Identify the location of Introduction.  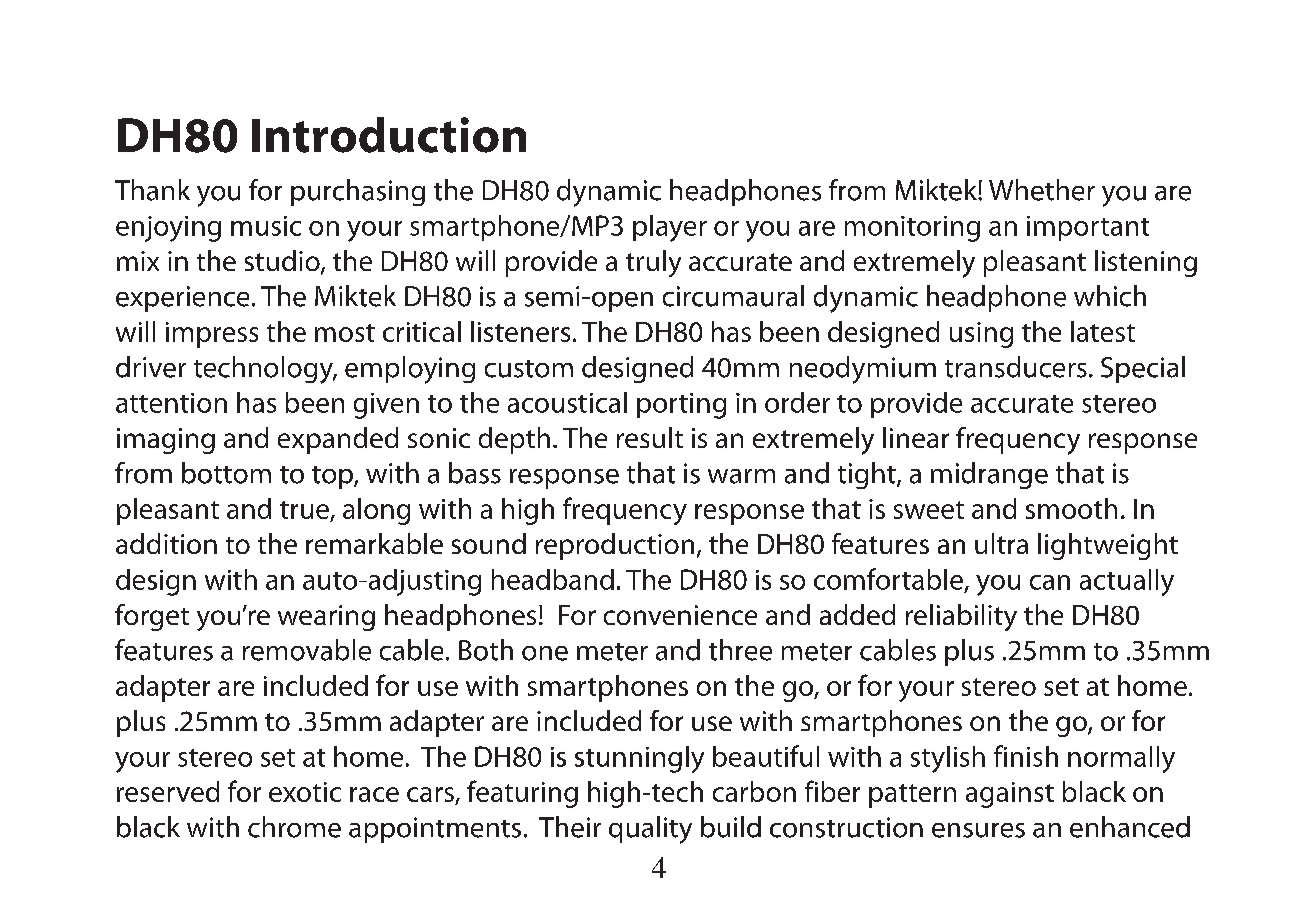
(389, 135).
